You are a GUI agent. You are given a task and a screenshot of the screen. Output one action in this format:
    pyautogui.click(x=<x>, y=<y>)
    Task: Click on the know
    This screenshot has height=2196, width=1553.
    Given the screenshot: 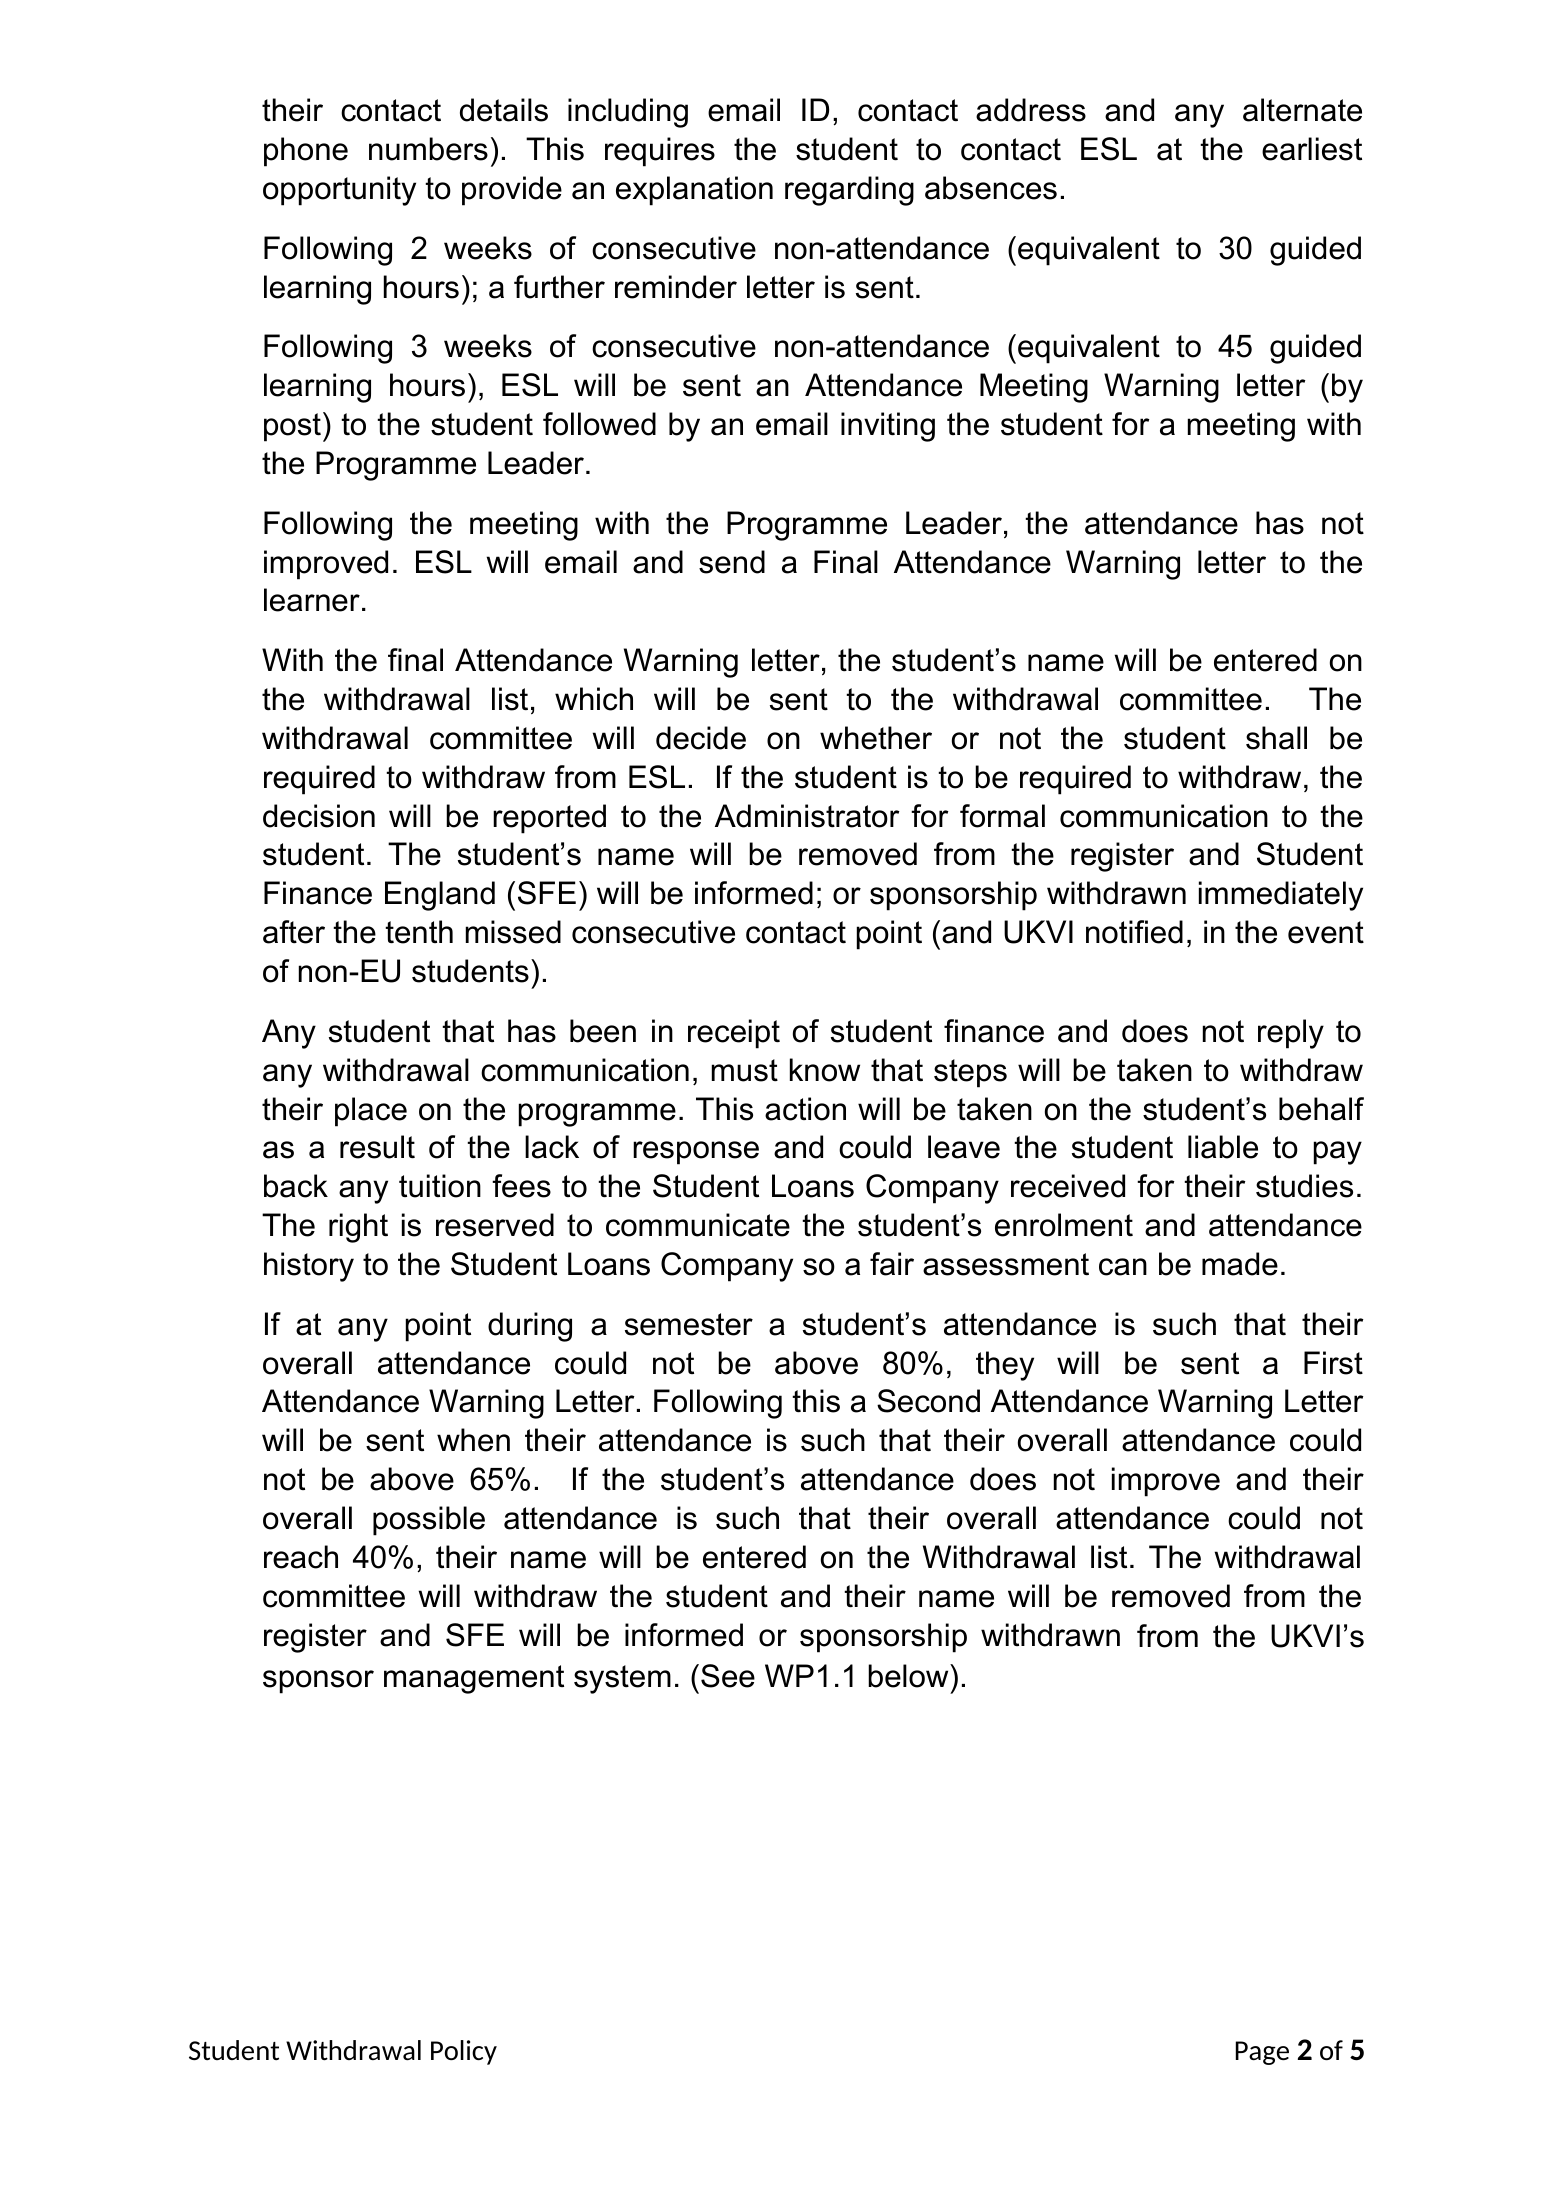 What is the action you would take?
    pyautogui.click(x=825, y=1070)
